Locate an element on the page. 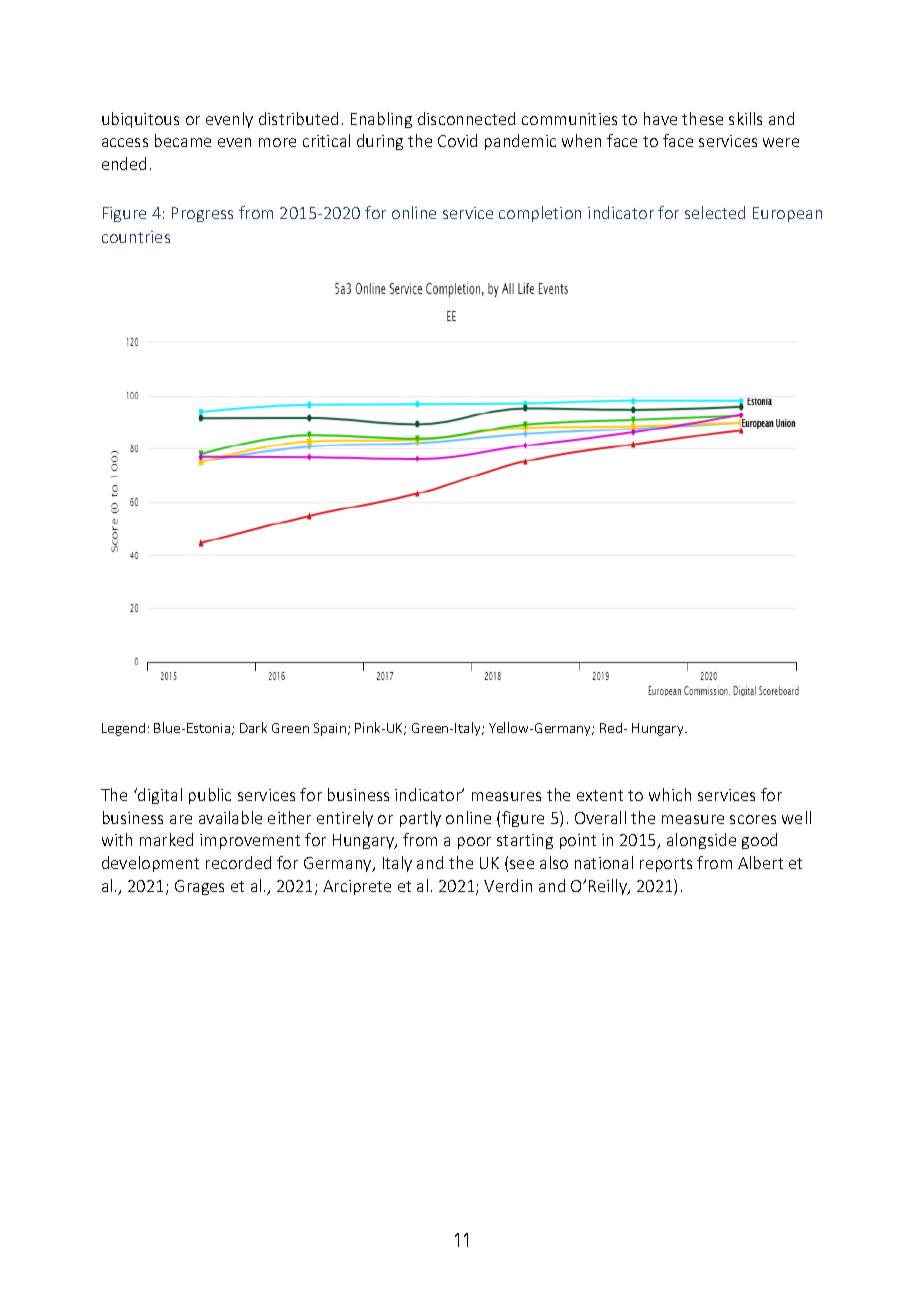 Image resolution: width=924 pixels, height=1309 pixels. Covid is located at coordinates (457, 140).
